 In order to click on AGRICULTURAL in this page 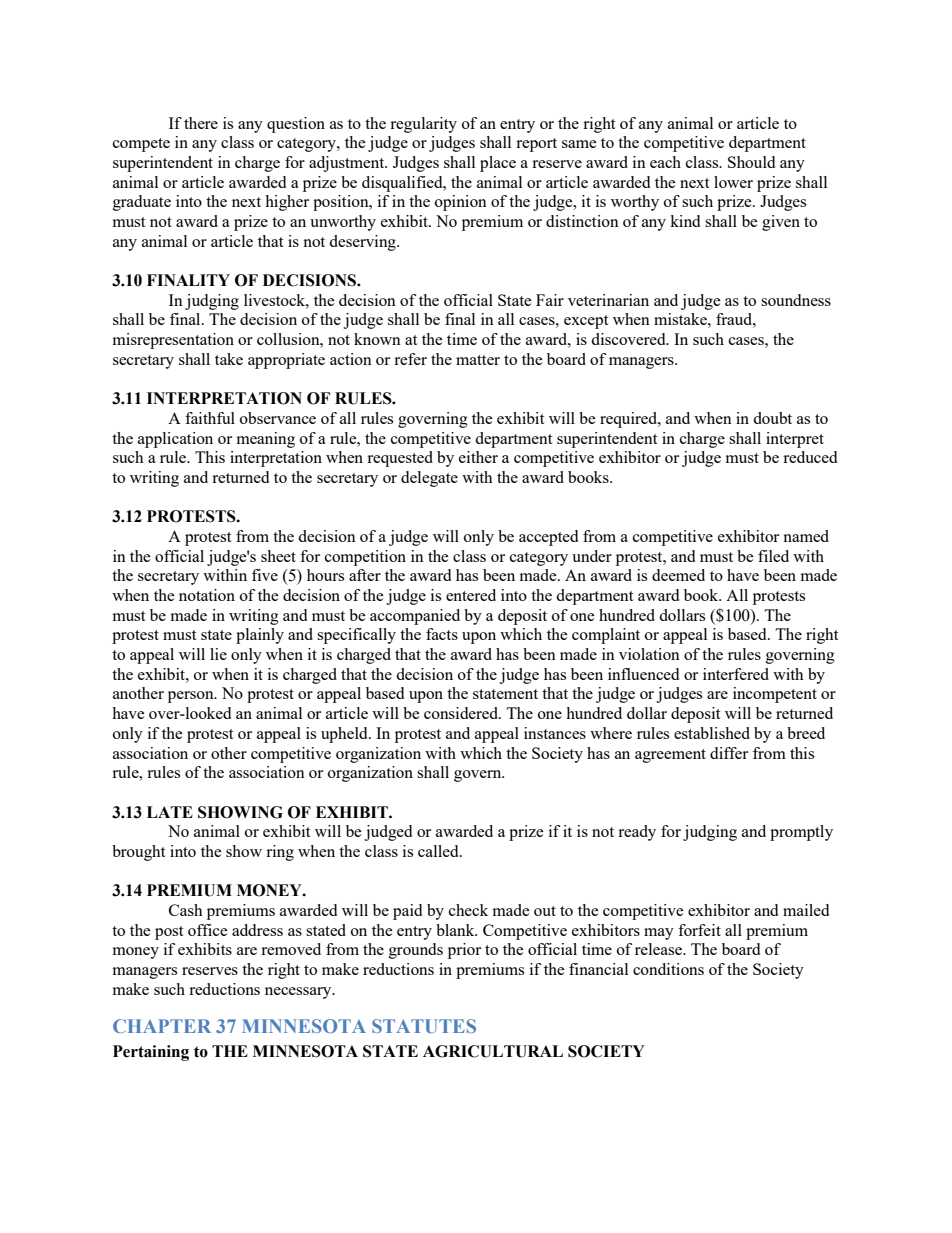, I will do `click(493, 1051)`.
